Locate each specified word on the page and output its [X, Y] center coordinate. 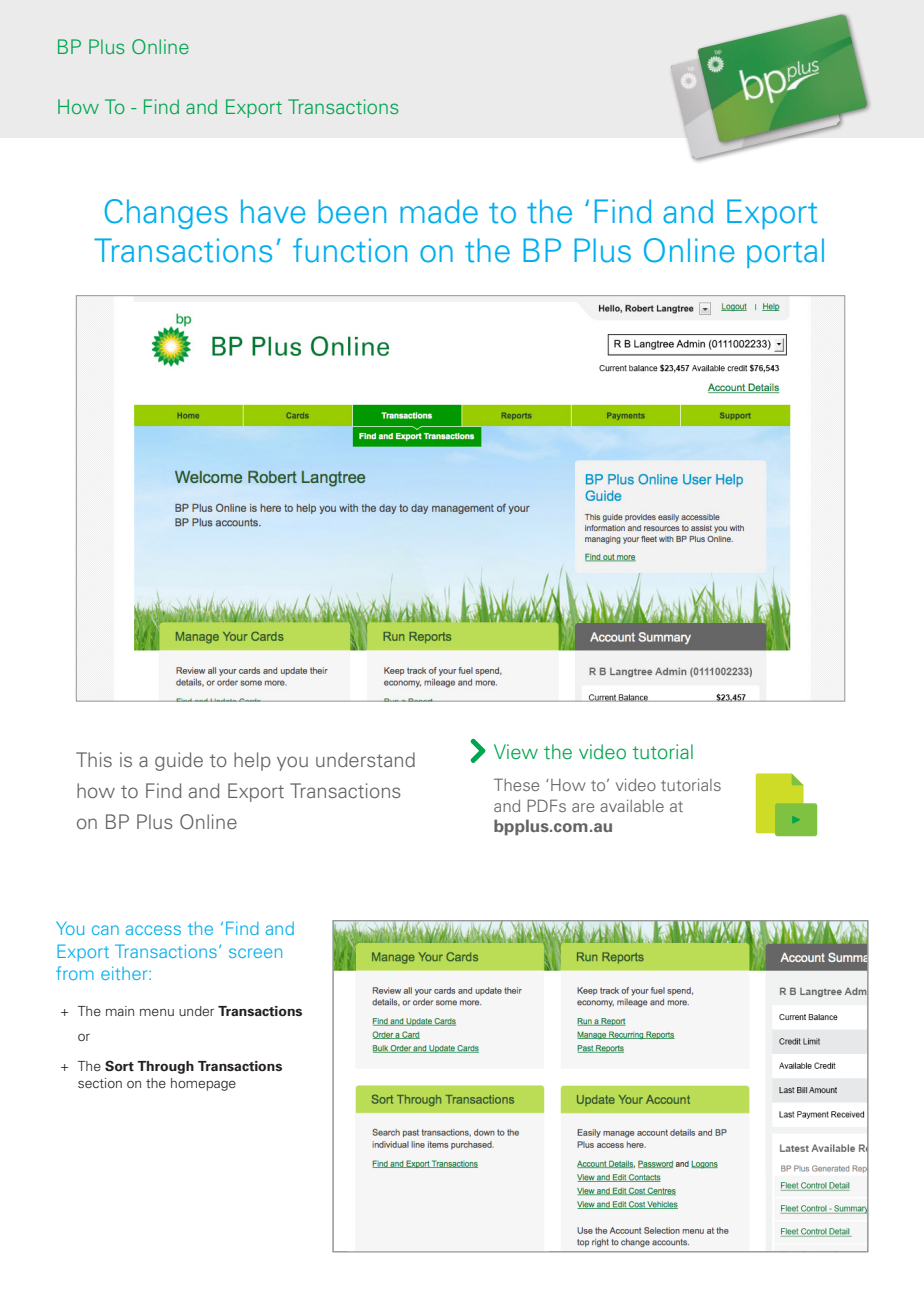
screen [255, 953]
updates [76, 631]
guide [179, 761]
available [632, 805]
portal [785, 253]
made [439, 211]
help [252, 761]
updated [385, 631]
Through [165, 1067]
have [273, 211]
